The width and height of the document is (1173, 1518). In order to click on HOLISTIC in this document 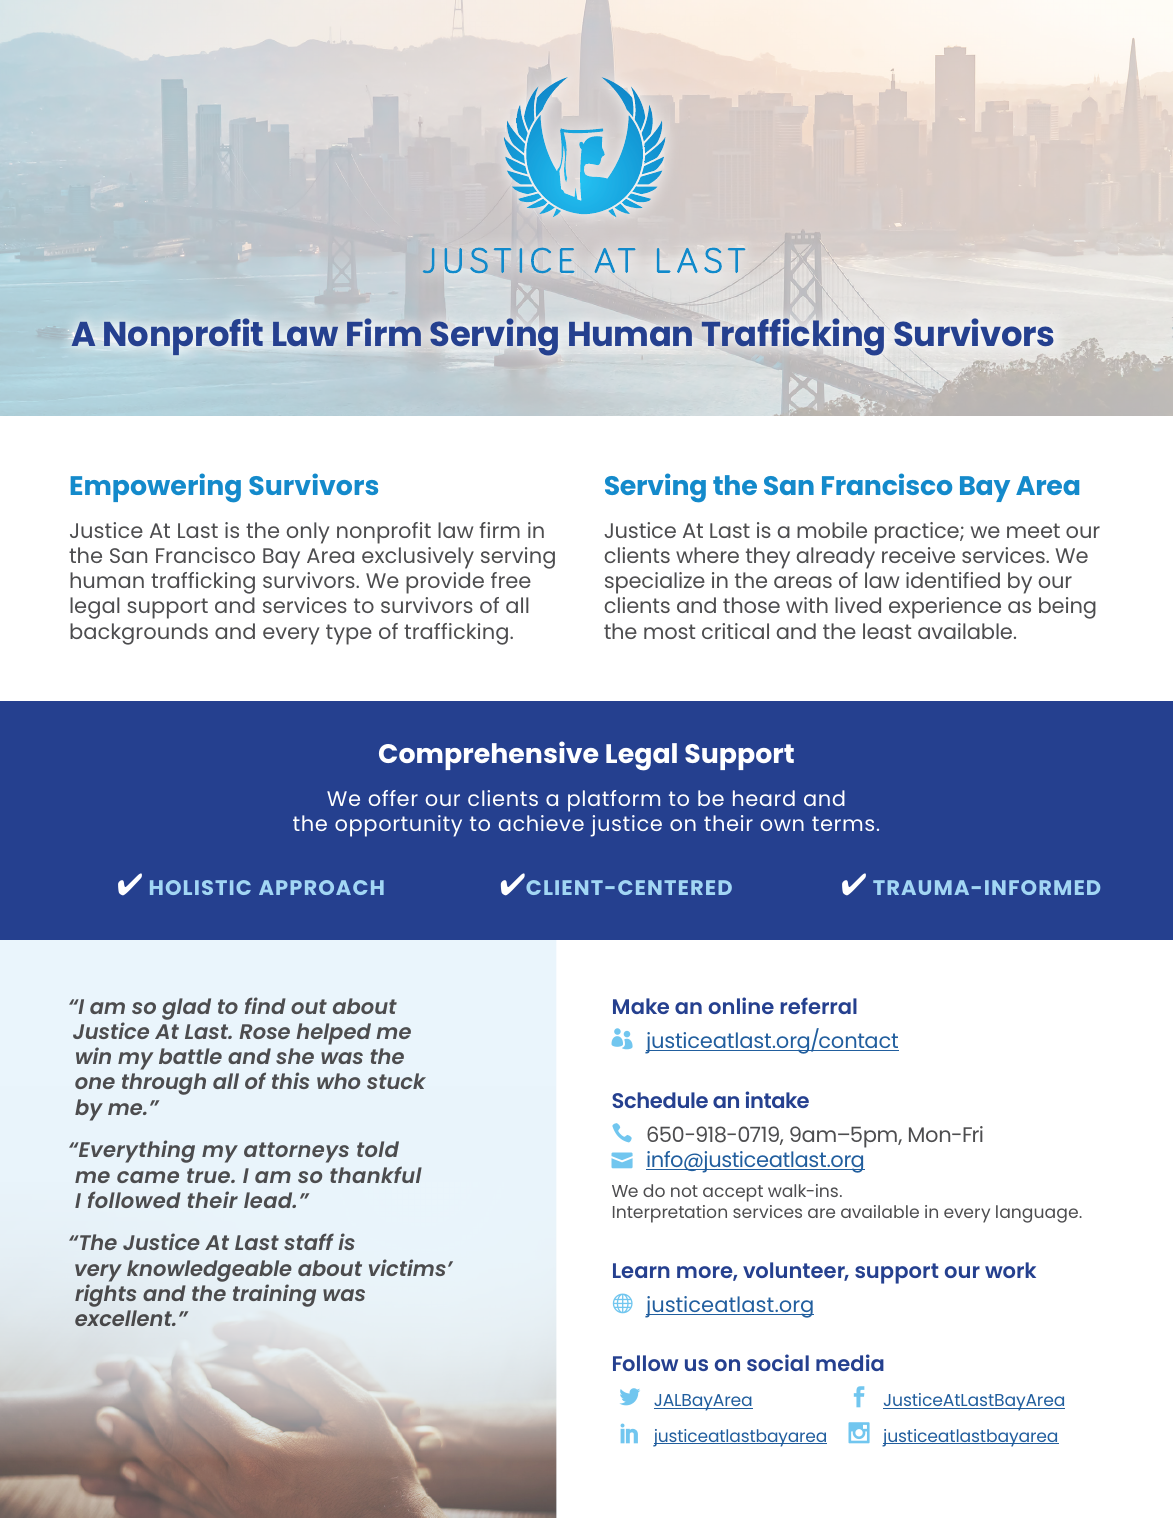, I will do `click(200, 887)`.
